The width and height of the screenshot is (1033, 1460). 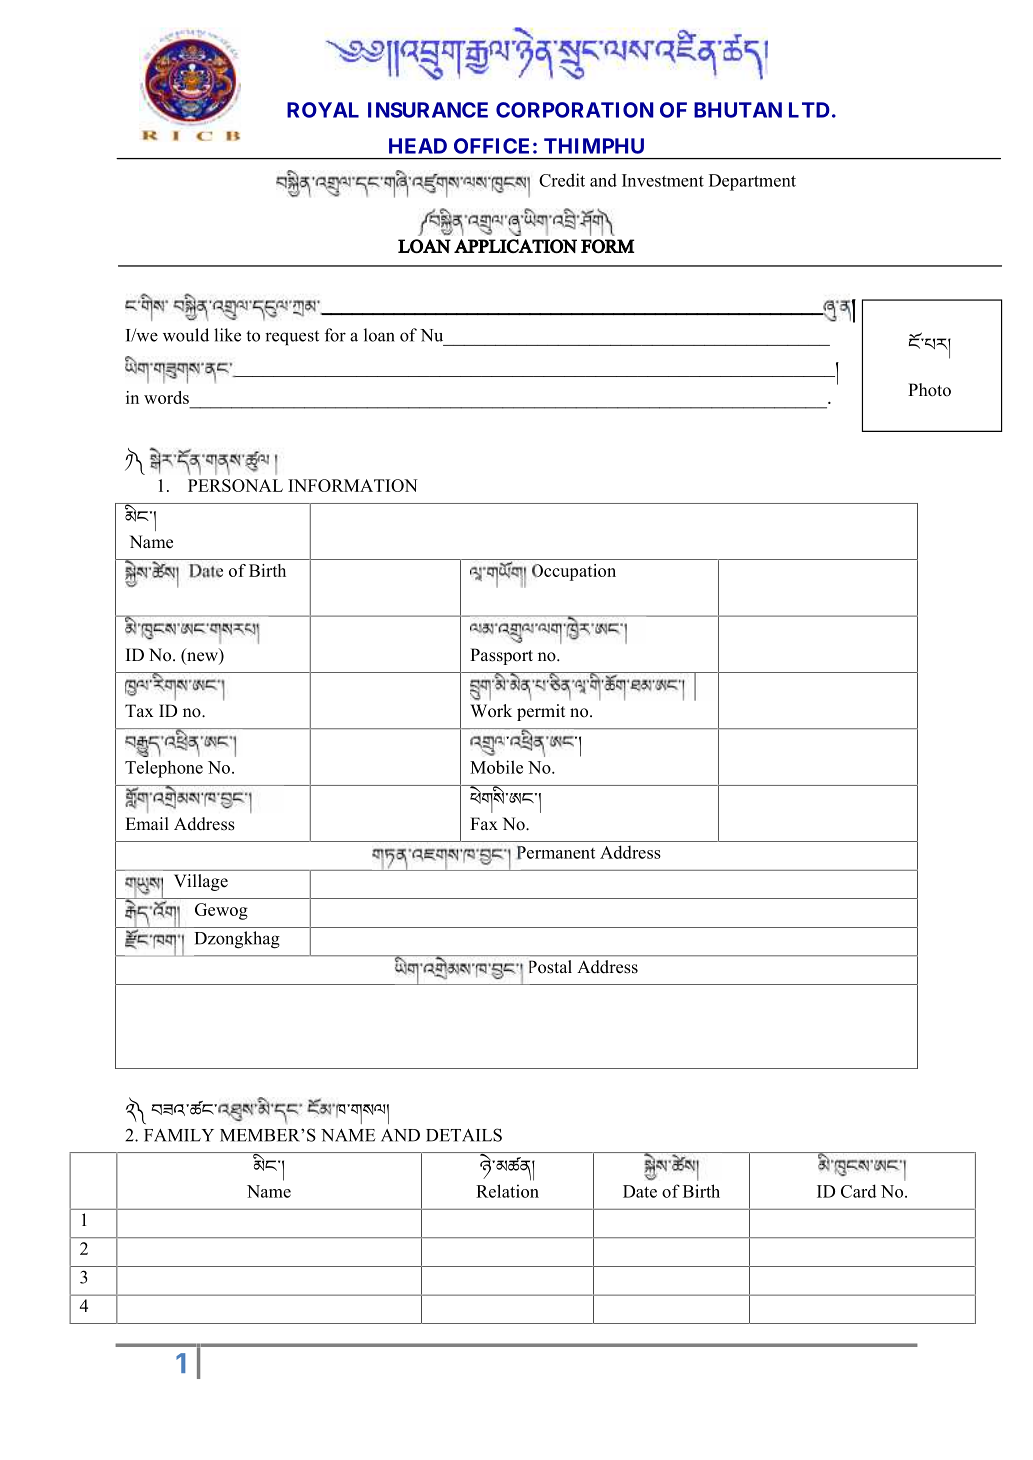 I want to click on Card, so click(x=859, y=1191).
